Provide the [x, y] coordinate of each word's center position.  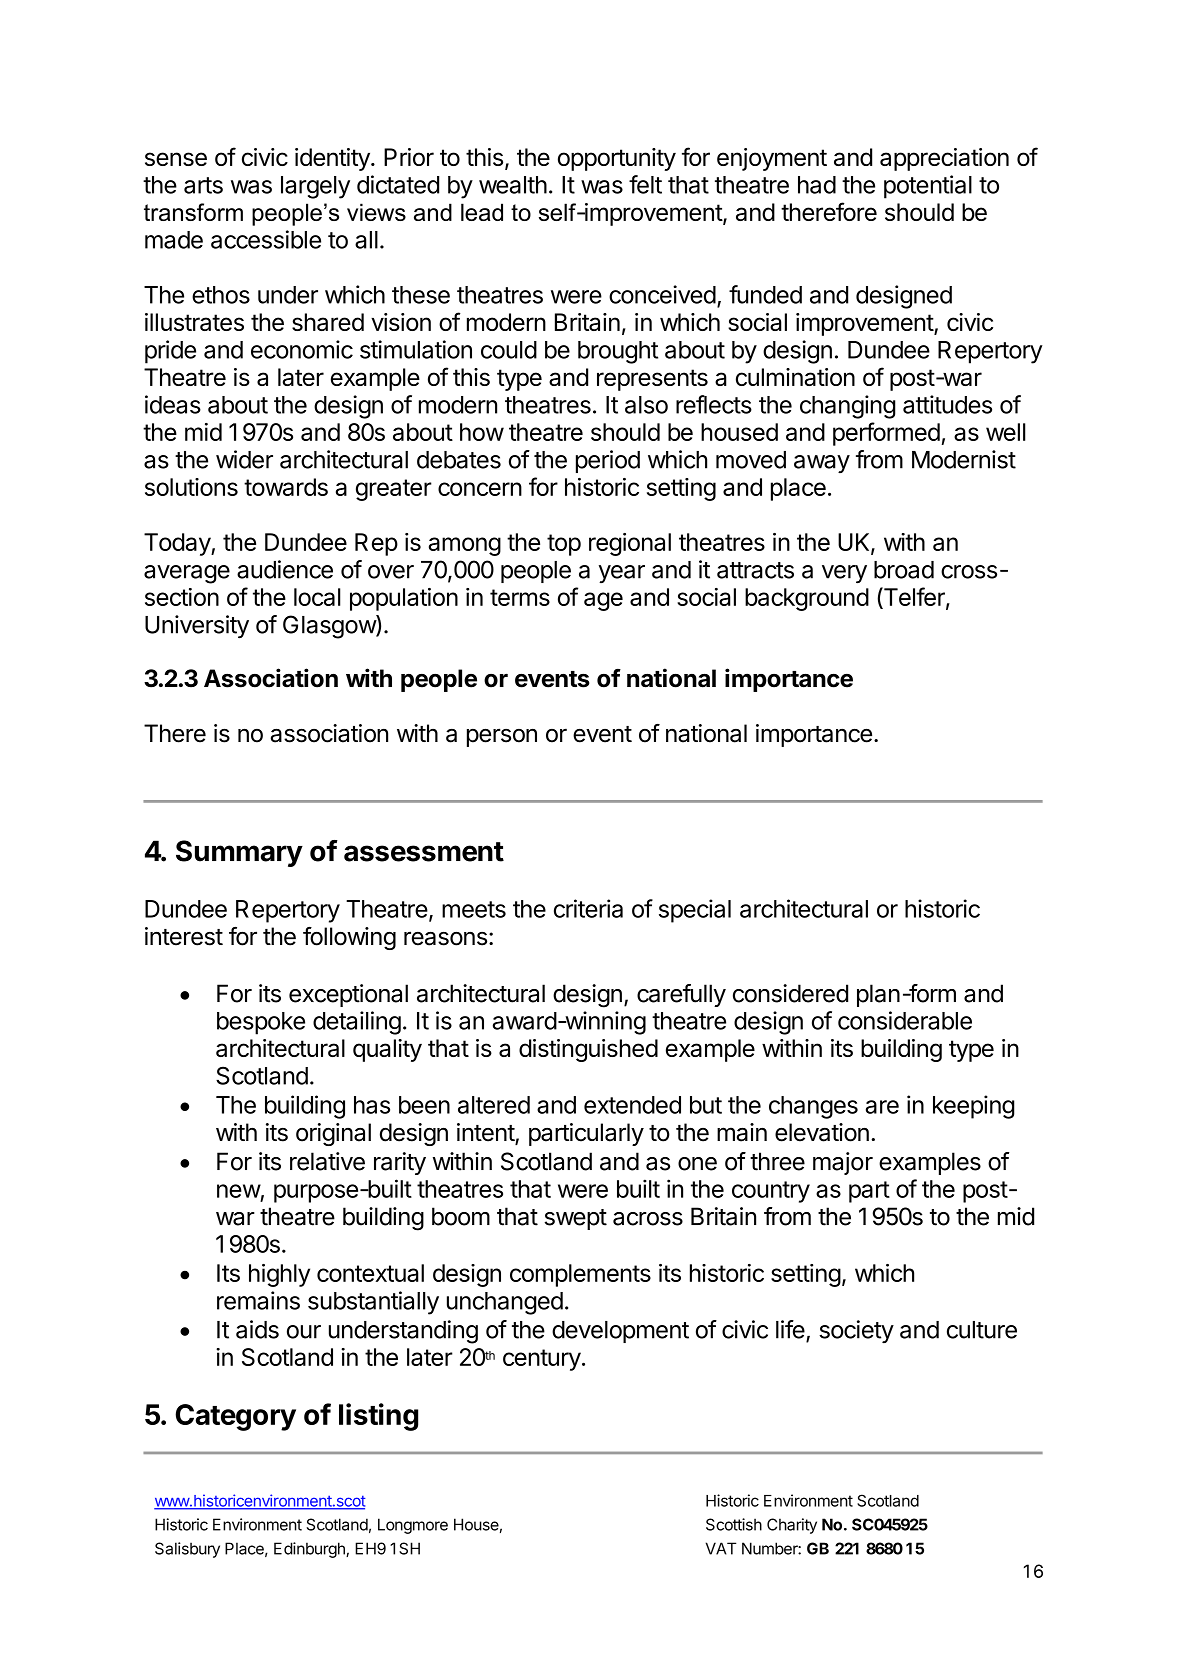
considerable [905, 1020]
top [564, 545]
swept [575, 1219]
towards [286, 487]
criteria [588, 908]
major [843, 1163]
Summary [239, 853]
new [239, 1191]
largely [315, 187]
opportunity [617, 159]
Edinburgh [310, 1550]
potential [928, 187]
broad [904, 570]
